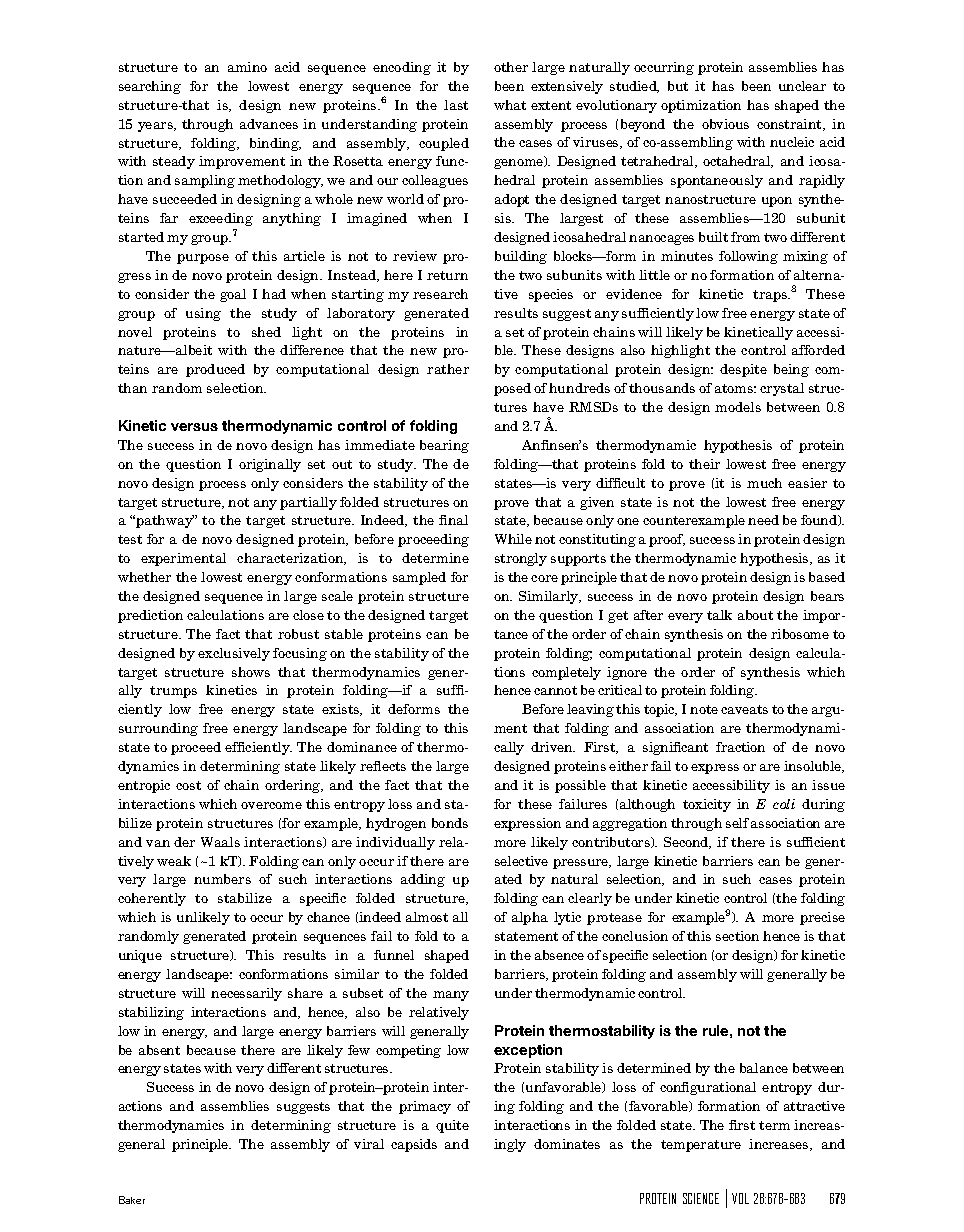  I want to click on sampled, so click(419, 578).
